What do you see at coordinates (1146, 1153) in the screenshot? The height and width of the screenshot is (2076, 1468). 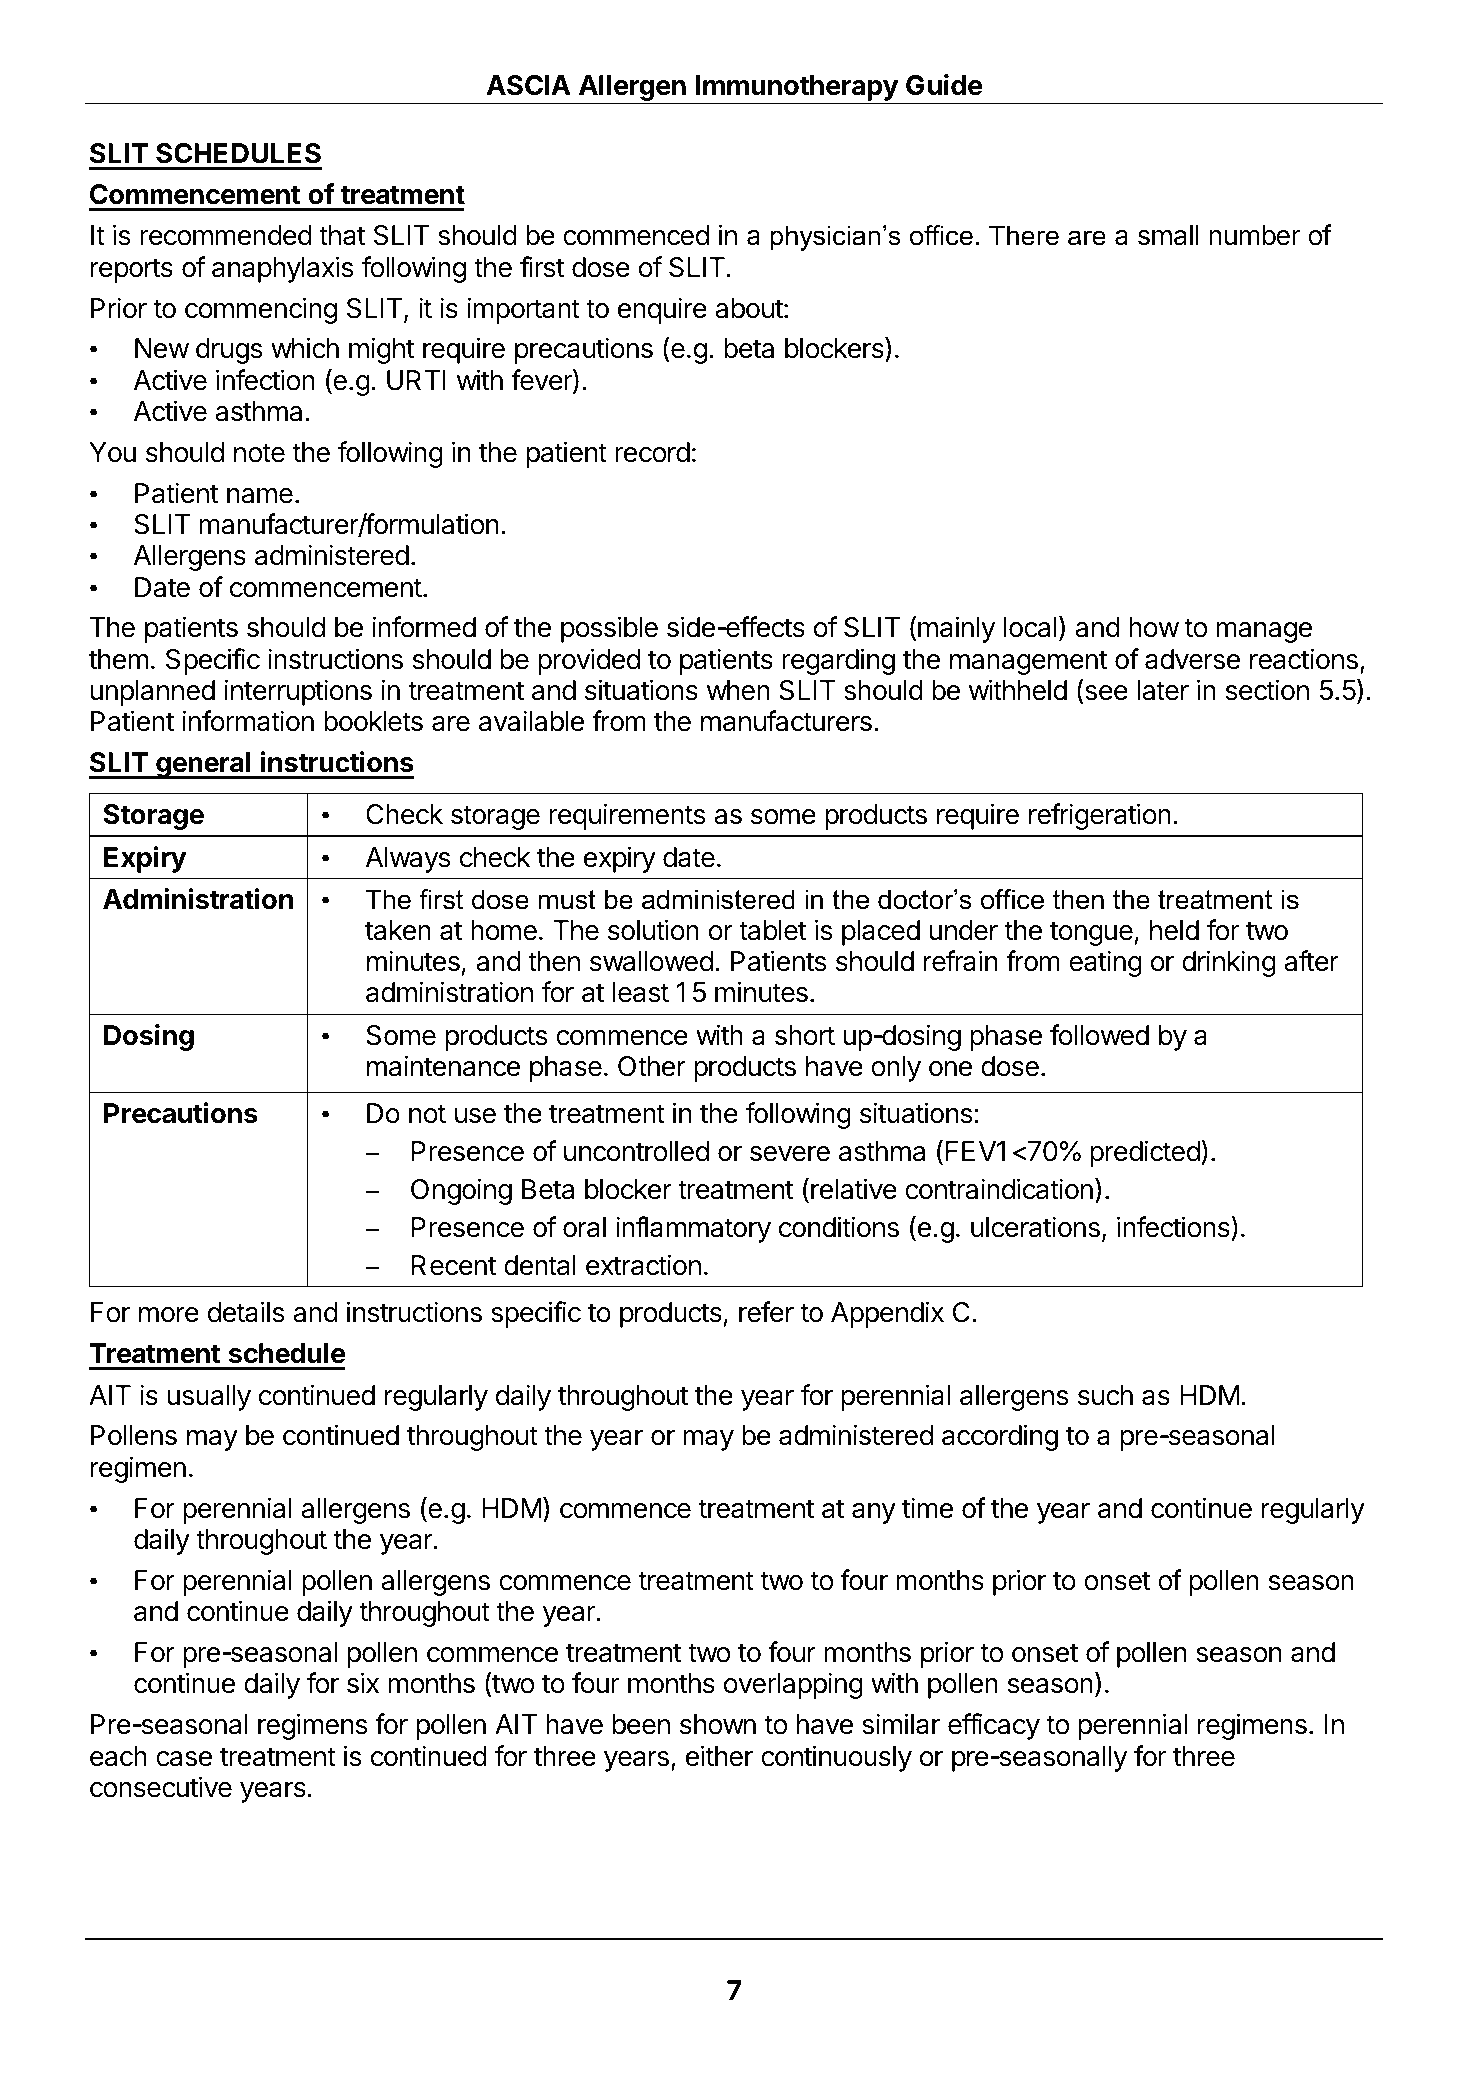 I see `predicted` at bounding box center [1146, 1153].
